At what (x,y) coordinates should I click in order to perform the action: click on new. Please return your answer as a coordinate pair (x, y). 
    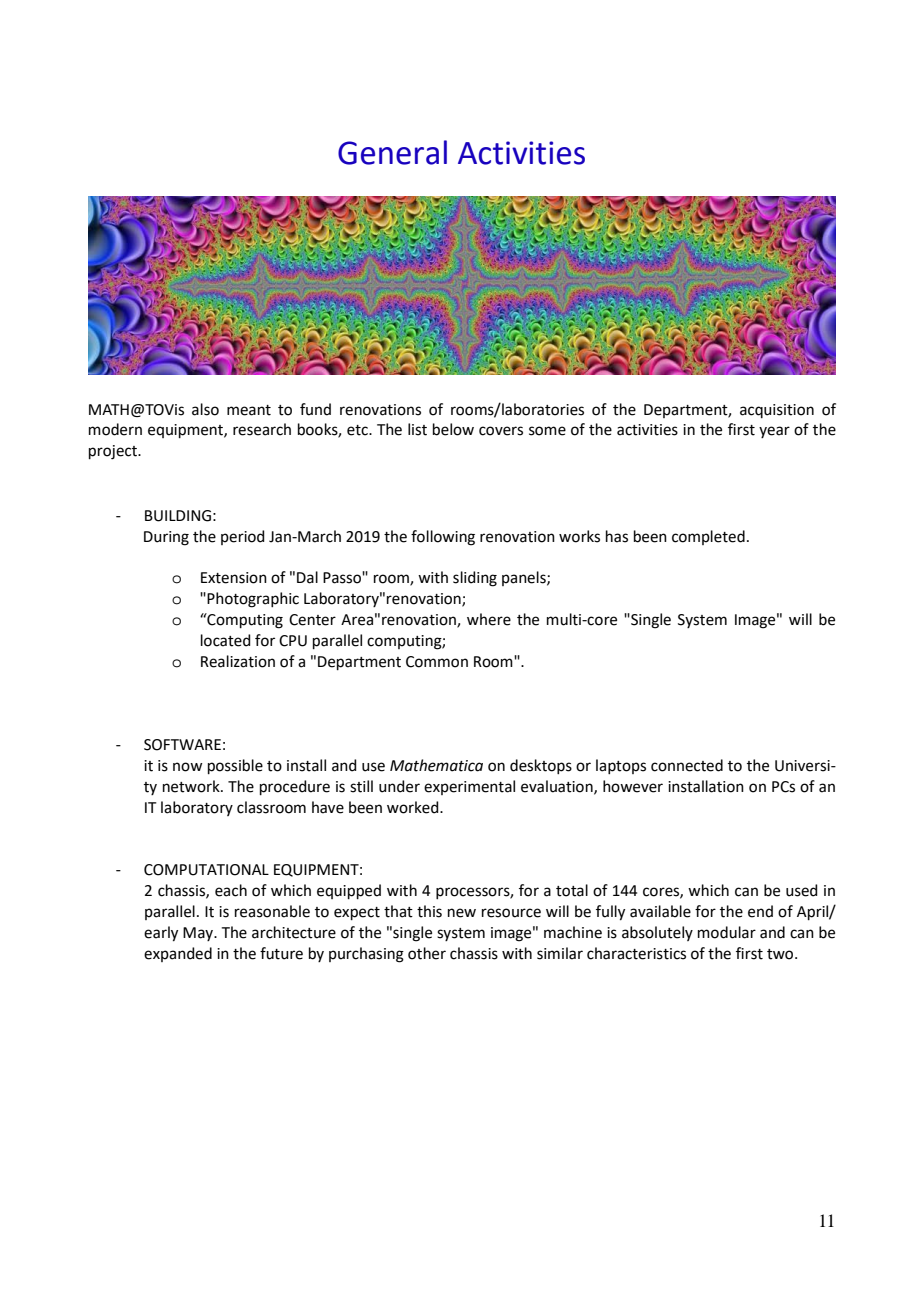
    Looking at the image, I should click on (462, 913).
